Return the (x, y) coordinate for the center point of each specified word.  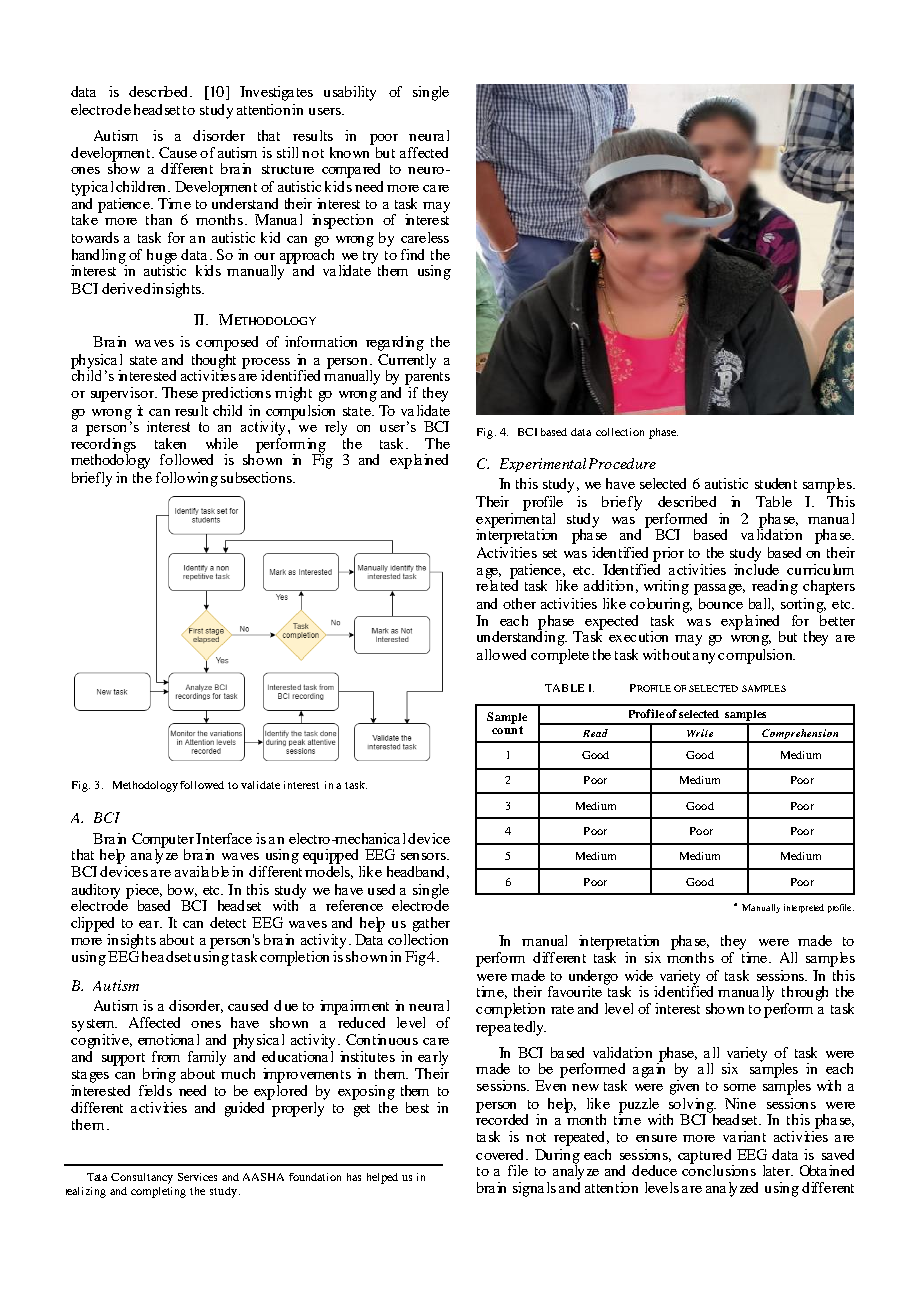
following (187, 479)
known (349, 152)
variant (744, 1136)
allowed (501, 654)
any (704, 658)
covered (502, 1154)
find (412, 254)
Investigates (276, 93)
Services (197, 1177)
